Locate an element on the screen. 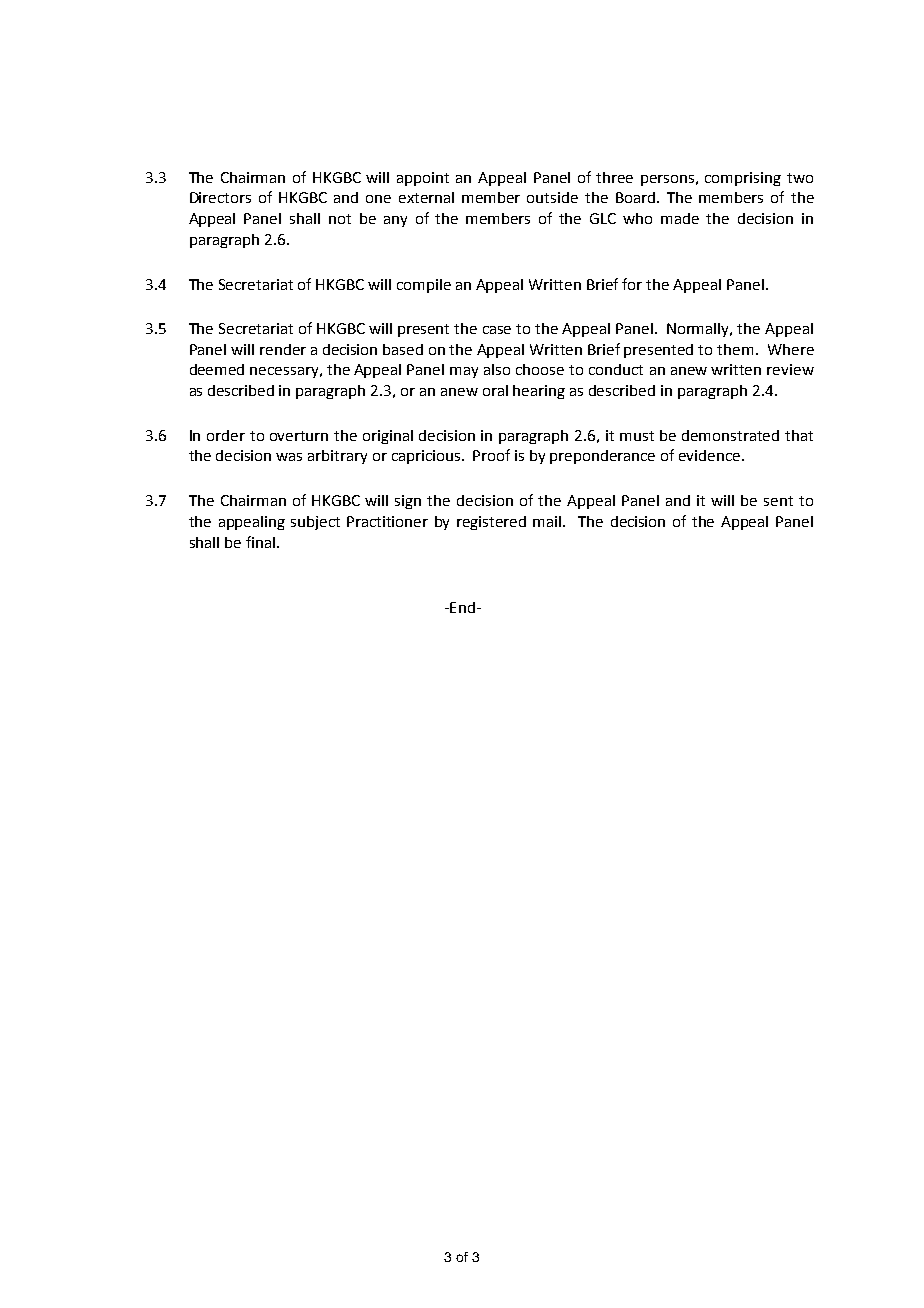  render is located at coordinates (283, 349).
